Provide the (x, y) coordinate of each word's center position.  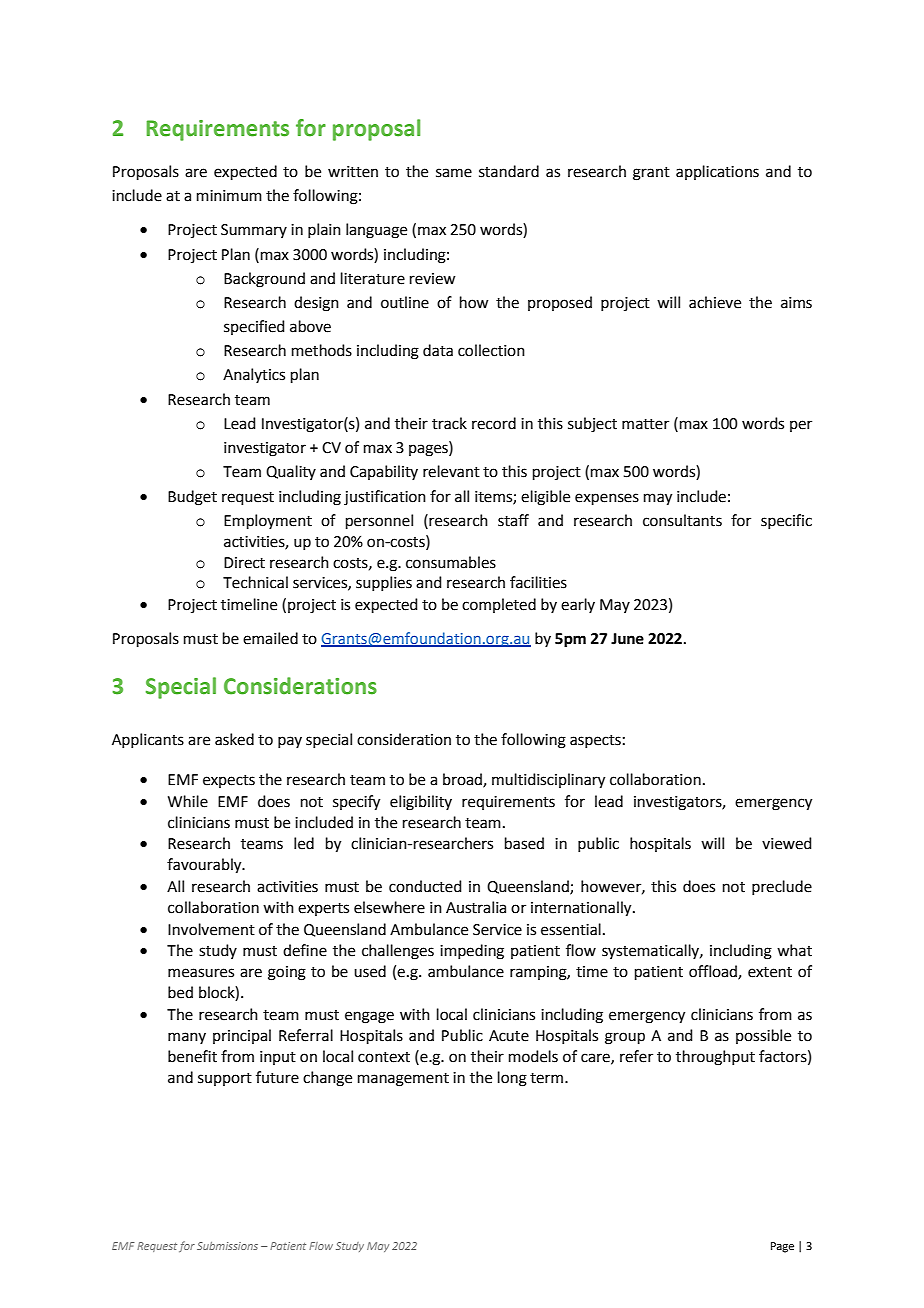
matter (645, 424)
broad (463, 780)
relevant (451, 471)
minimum (229, 196)
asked (234, 739)
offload (714, 972)
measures (201, 973)
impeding (472, 952)
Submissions (227, 1246)
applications (717, 172)
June (627, 639)
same (454, 173)
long (512, 1079)
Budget (192, 498)
